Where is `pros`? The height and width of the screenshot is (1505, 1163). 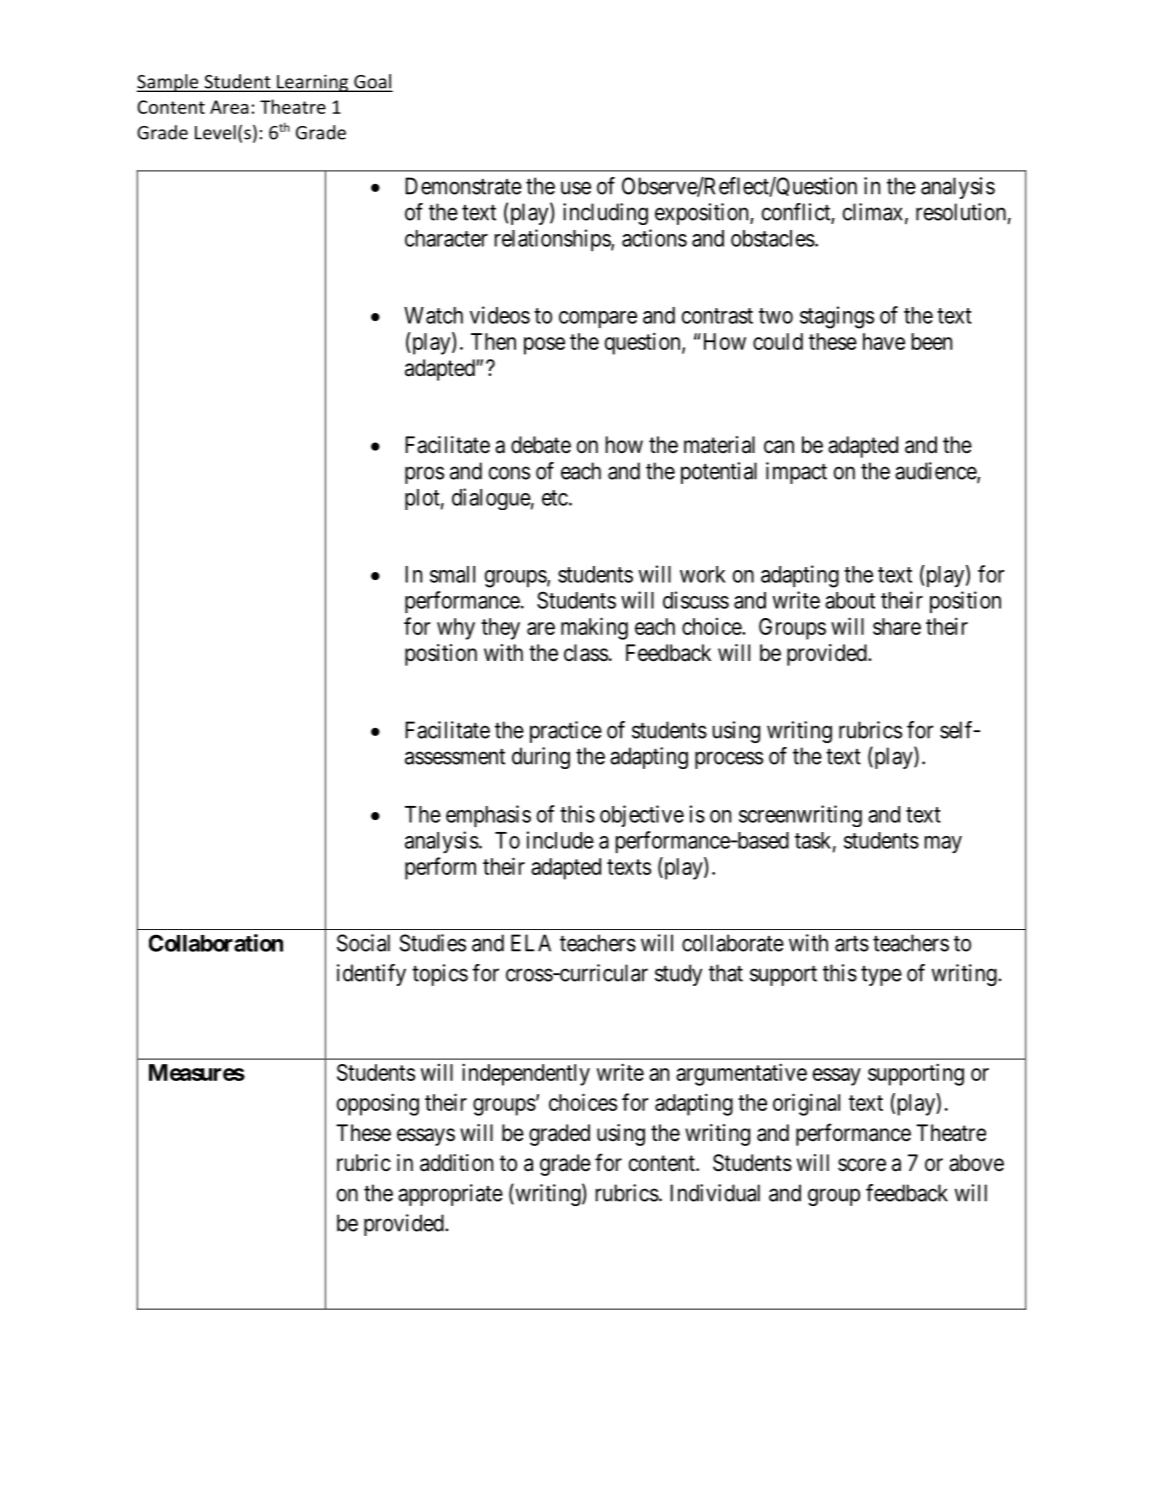 pros is located at coordinates (424, 475).
